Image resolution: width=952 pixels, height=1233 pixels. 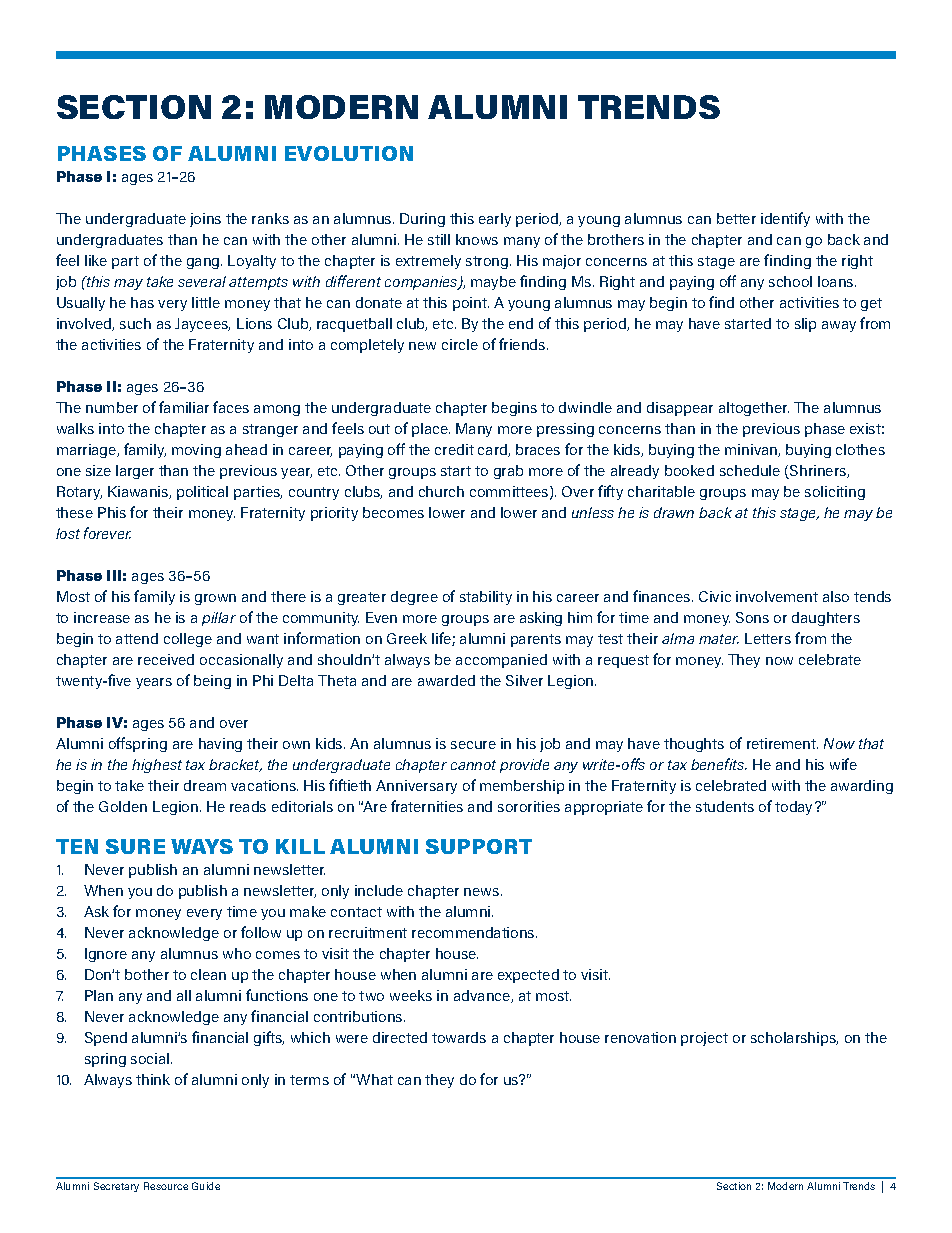 I want to click on joins, so click(x=205, y=220).
